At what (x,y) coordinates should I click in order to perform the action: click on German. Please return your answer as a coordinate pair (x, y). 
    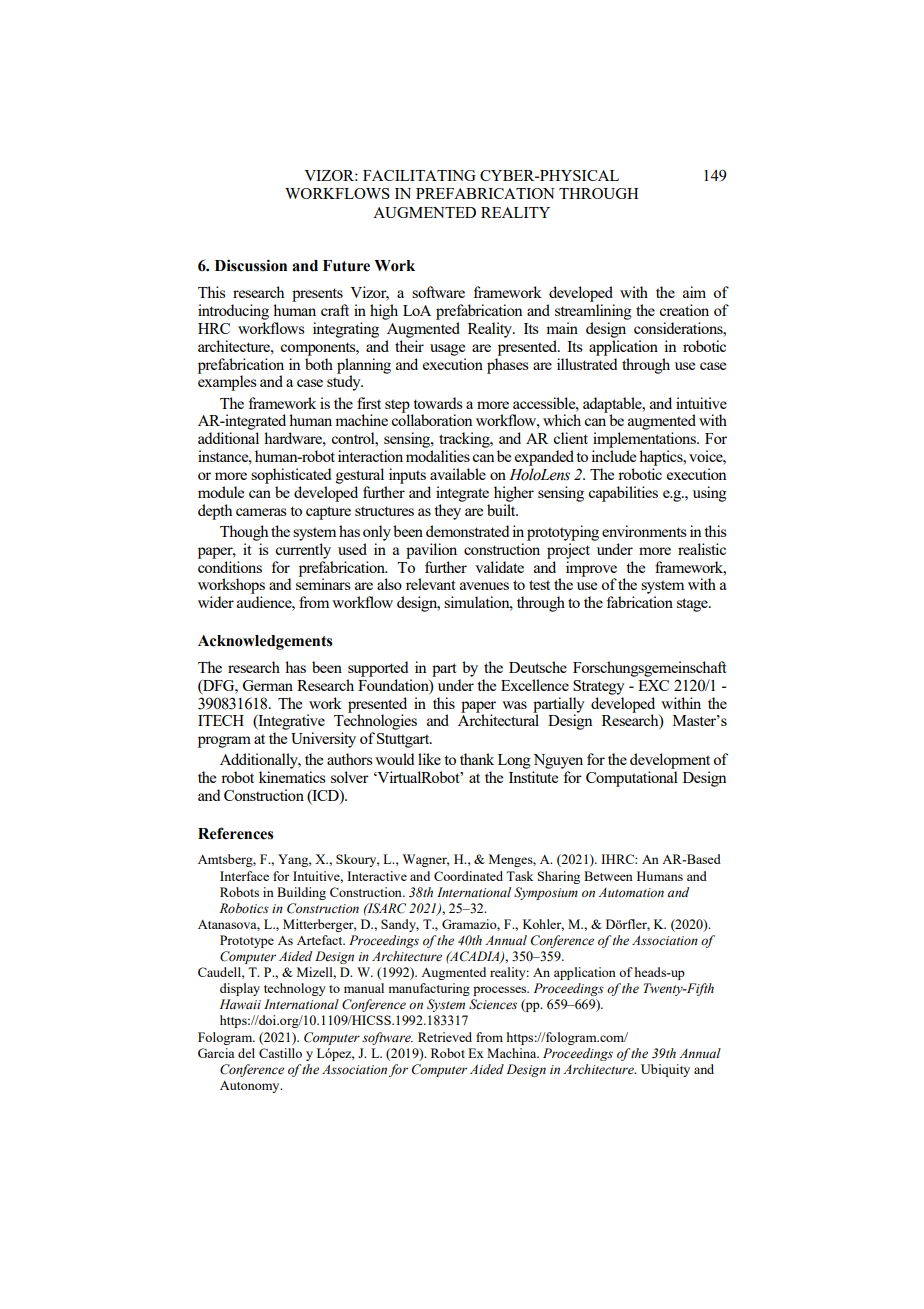
    Looking at the image, I should click on (268, 685).
